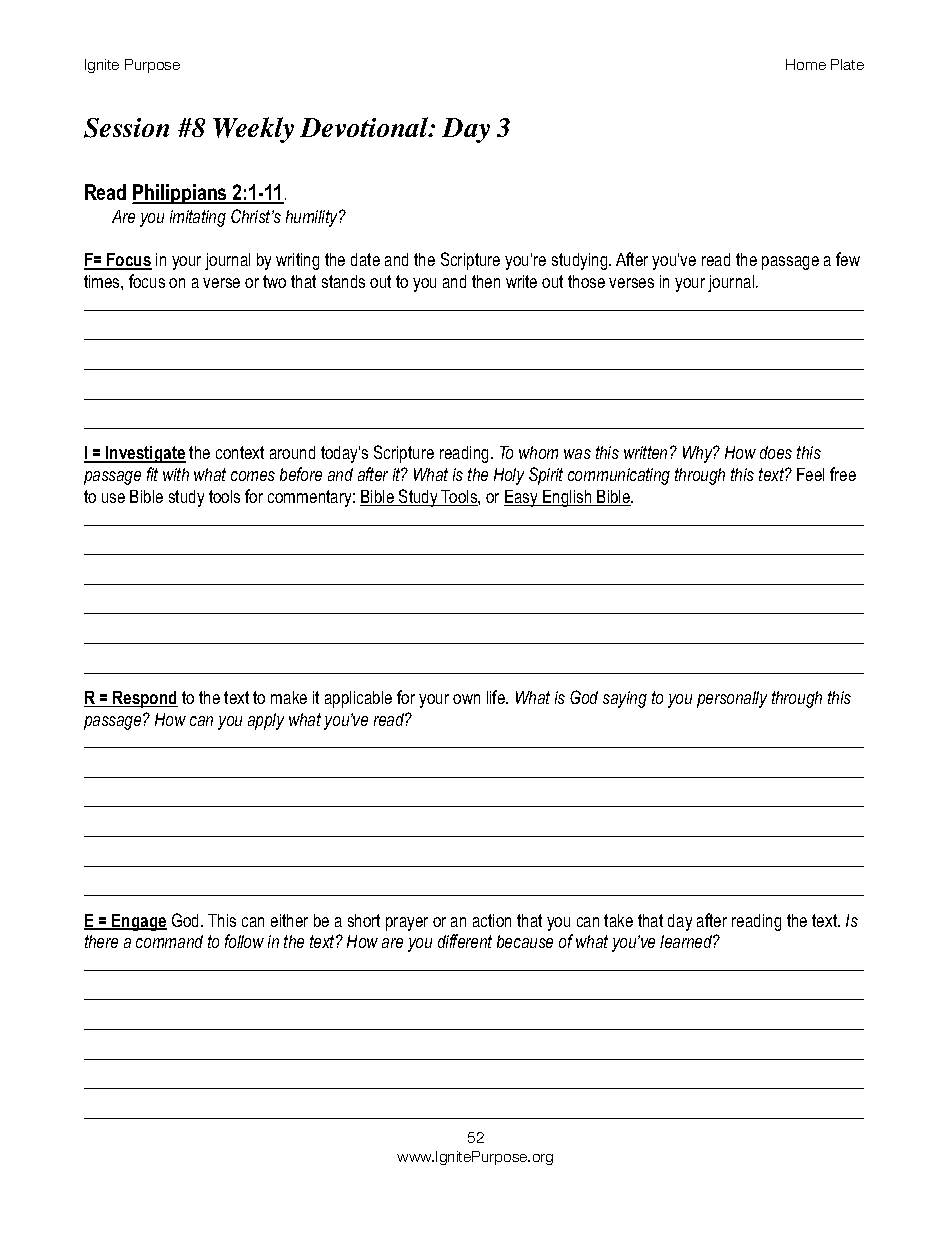 The image size is (952, 1233). What do you see at coordinates (776, 452) in the page?
I see `does` at bounding box center [776, 452].
